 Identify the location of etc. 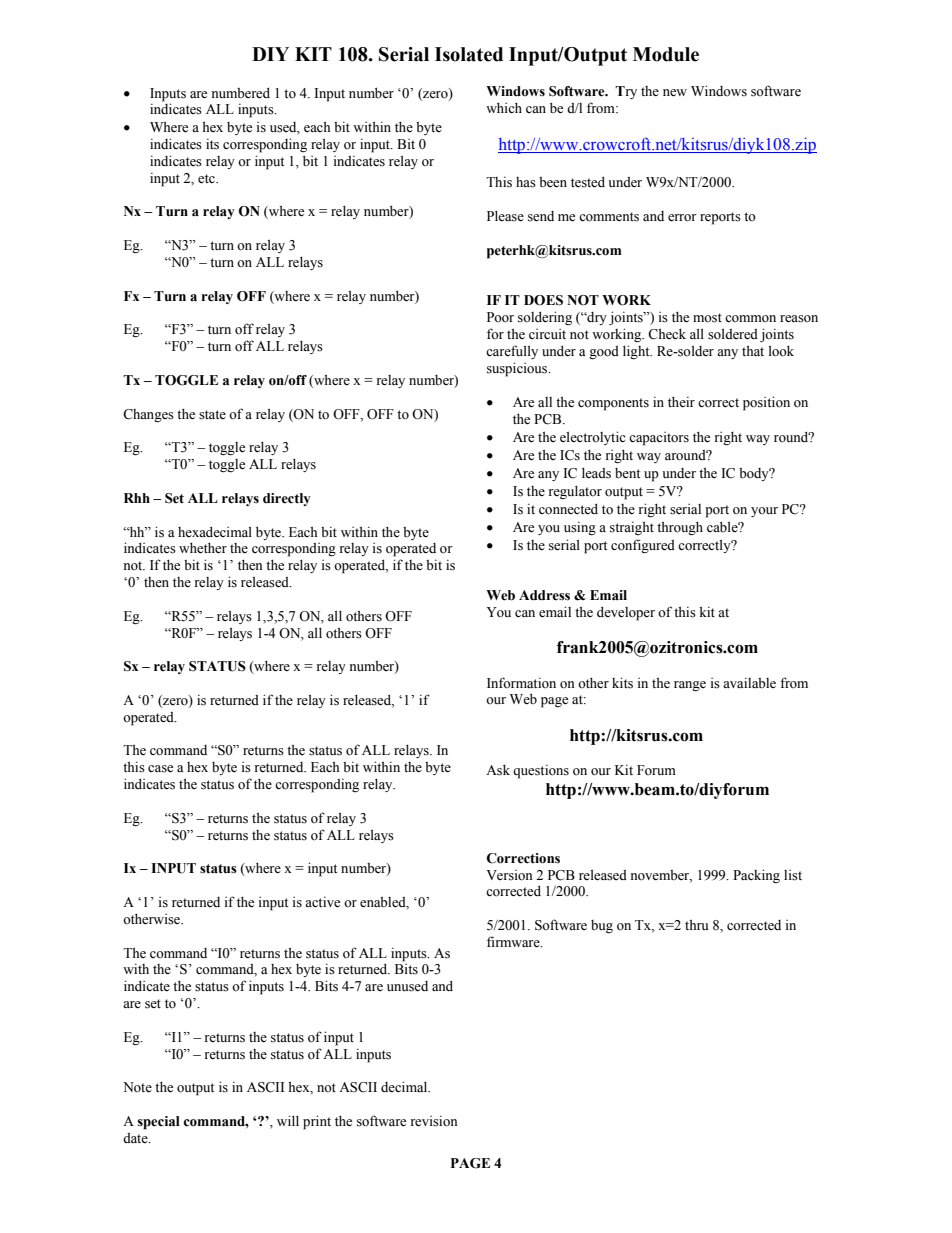
(207, 179).
